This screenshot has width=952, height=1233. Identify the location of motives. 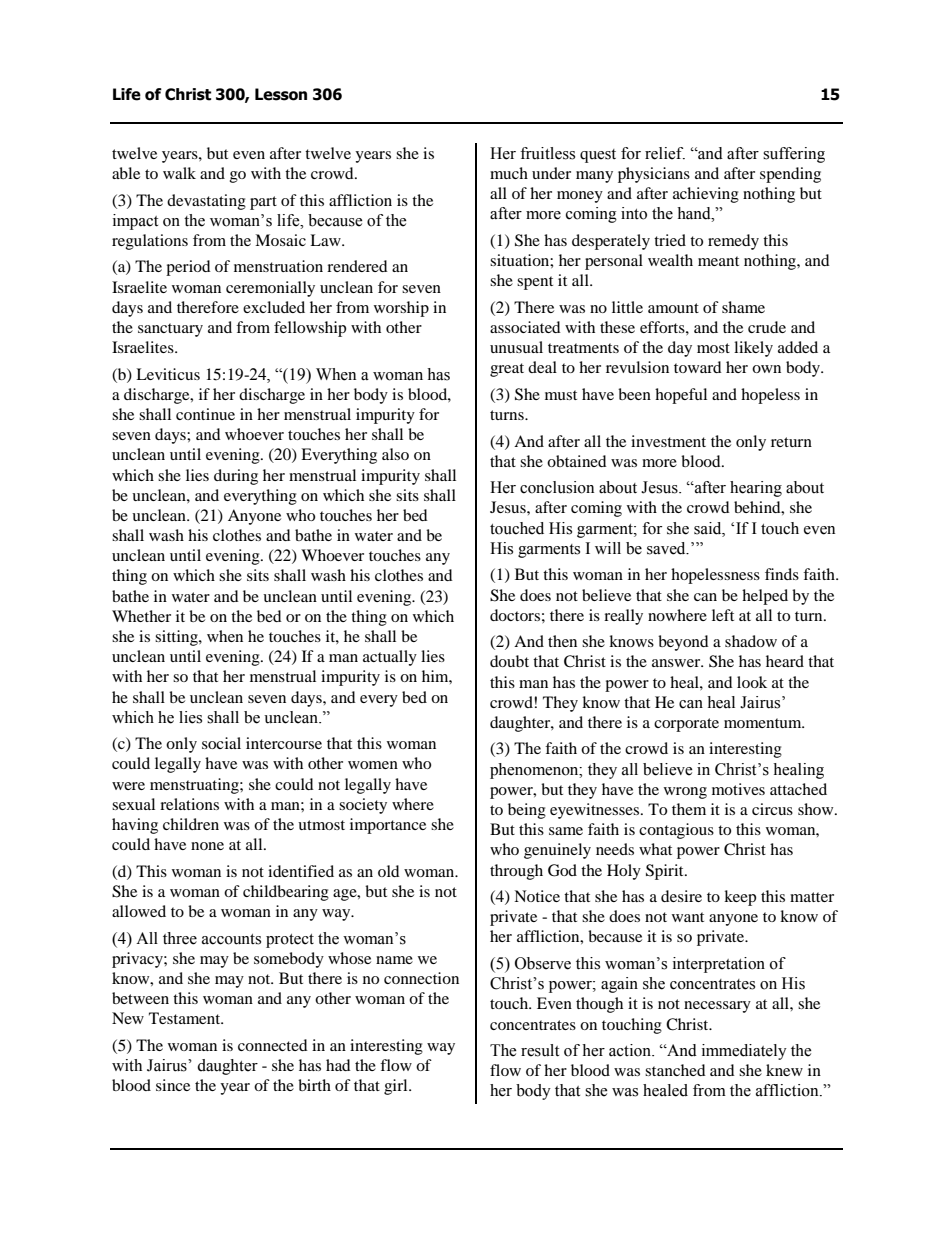
(738, 789).
